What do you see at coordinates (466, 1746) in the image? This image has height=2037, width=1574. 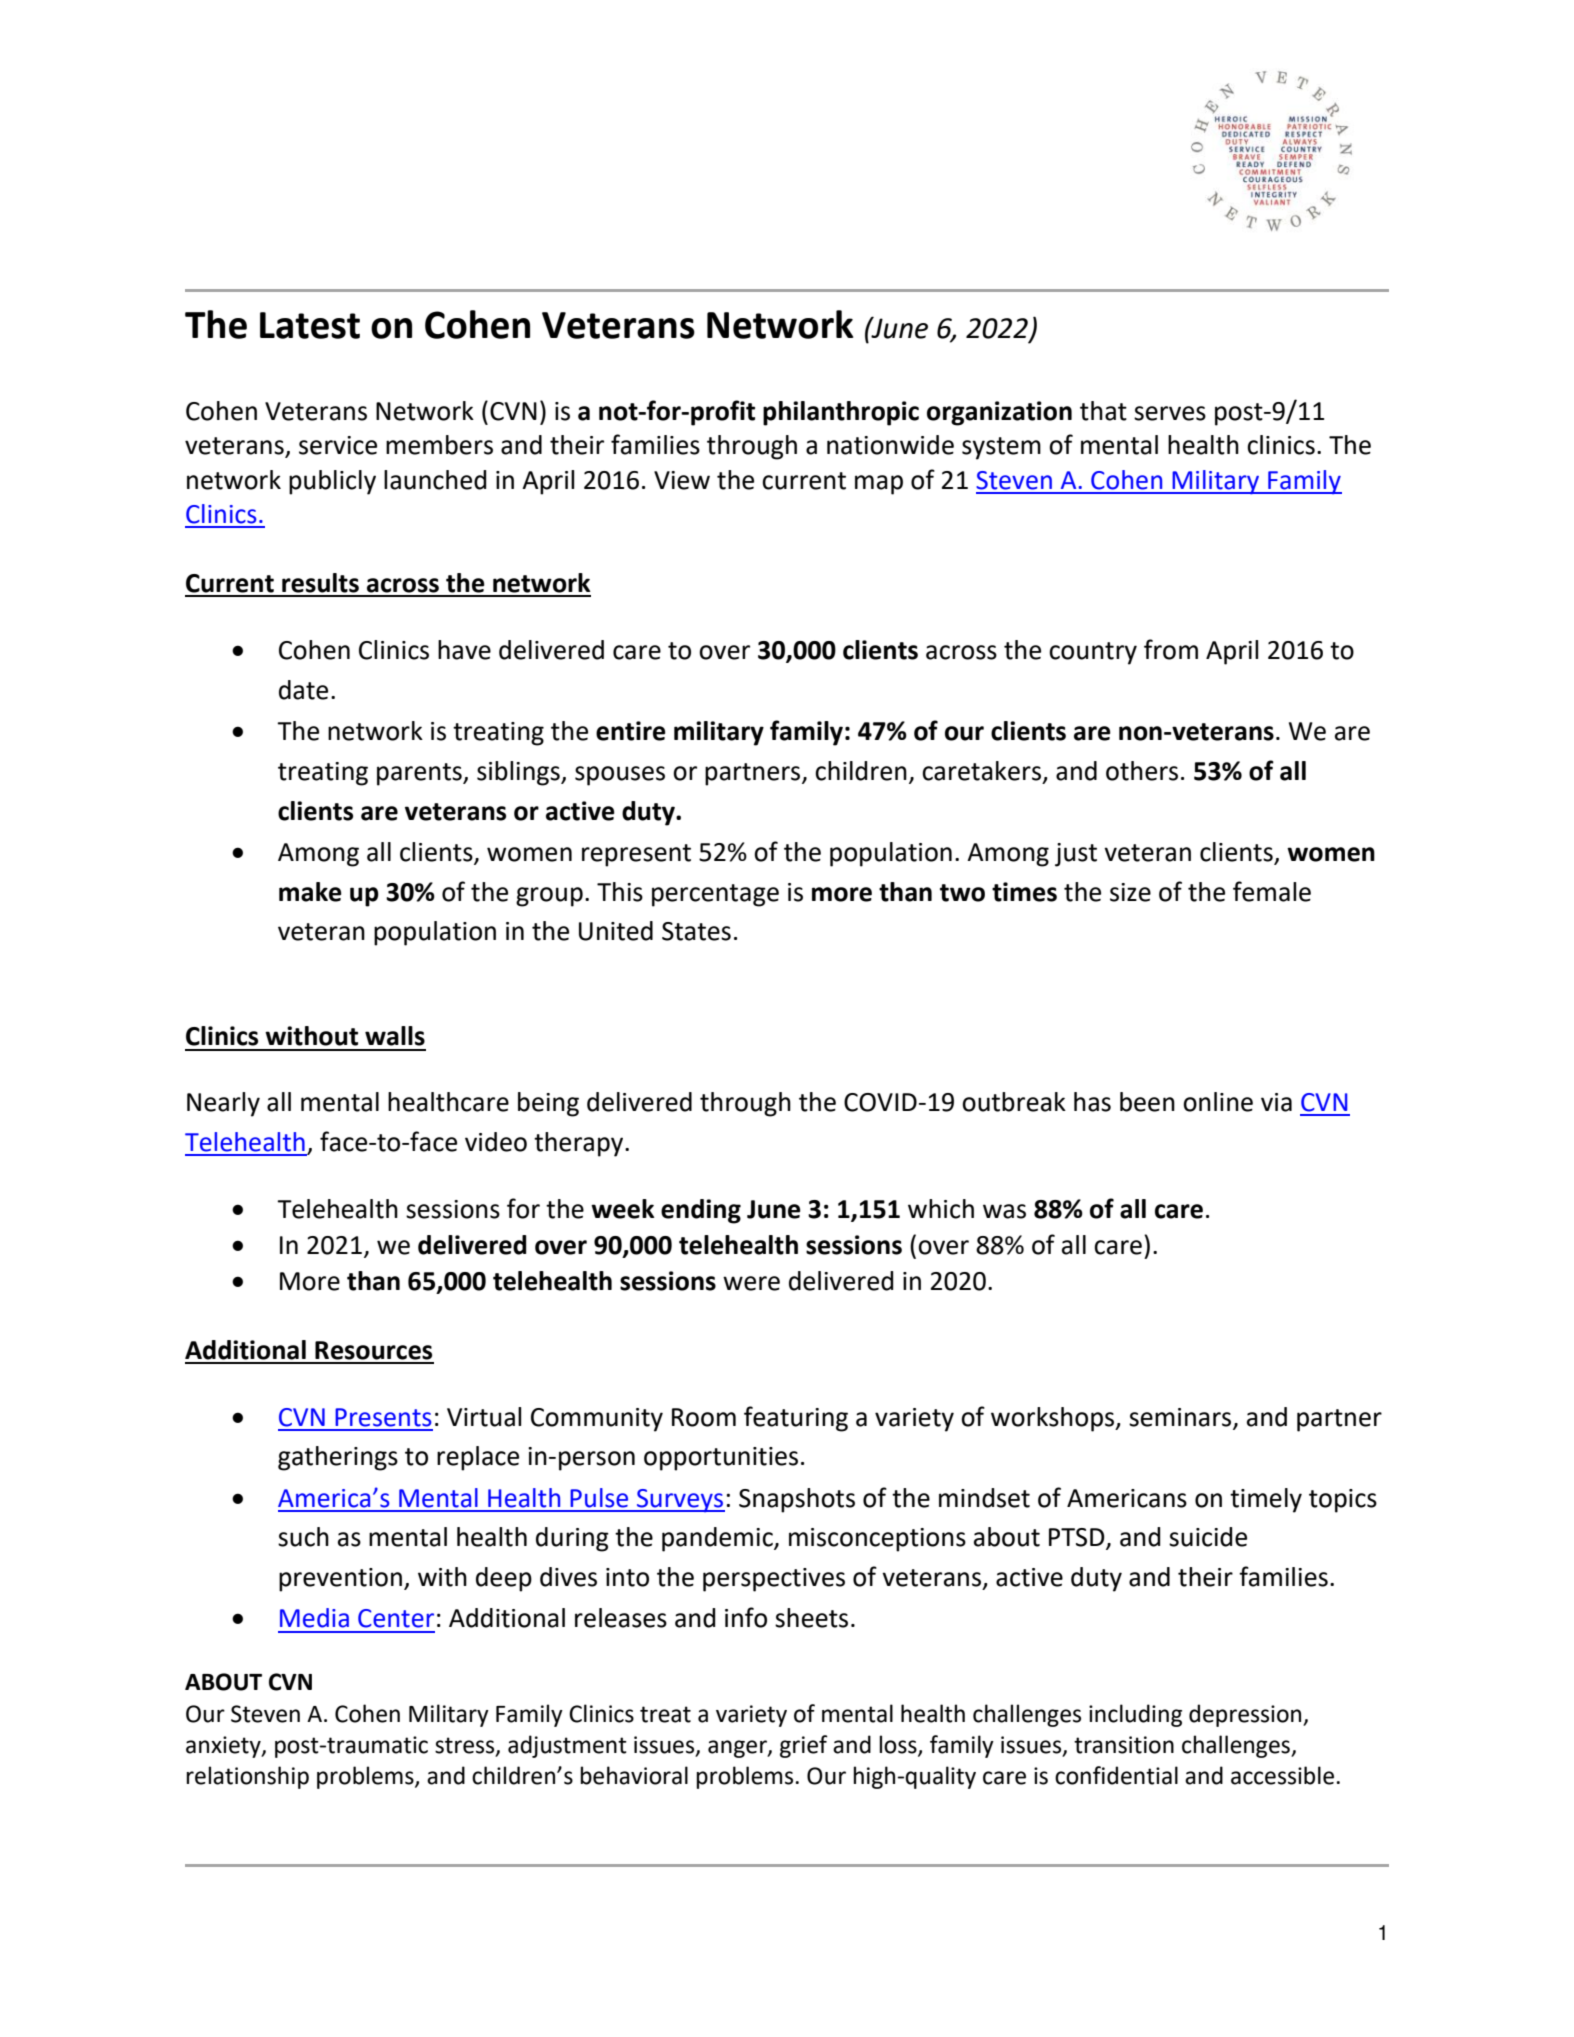 I see `stress` at bounding box center [466, 1746].
